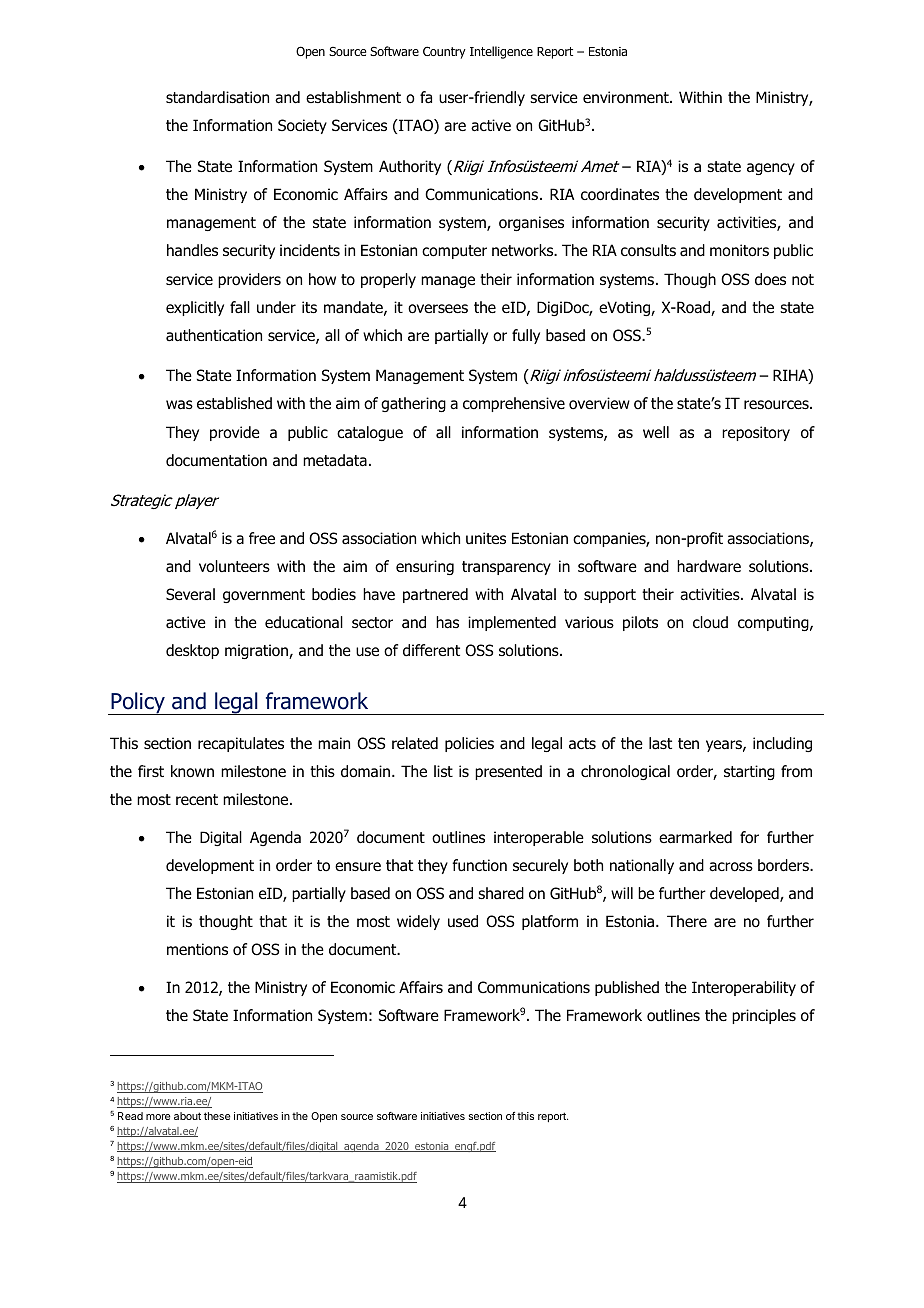  What do you see at coordinates (217, 1116) in the screenshot?
I see `these` at bounding box center [217, 1116].
